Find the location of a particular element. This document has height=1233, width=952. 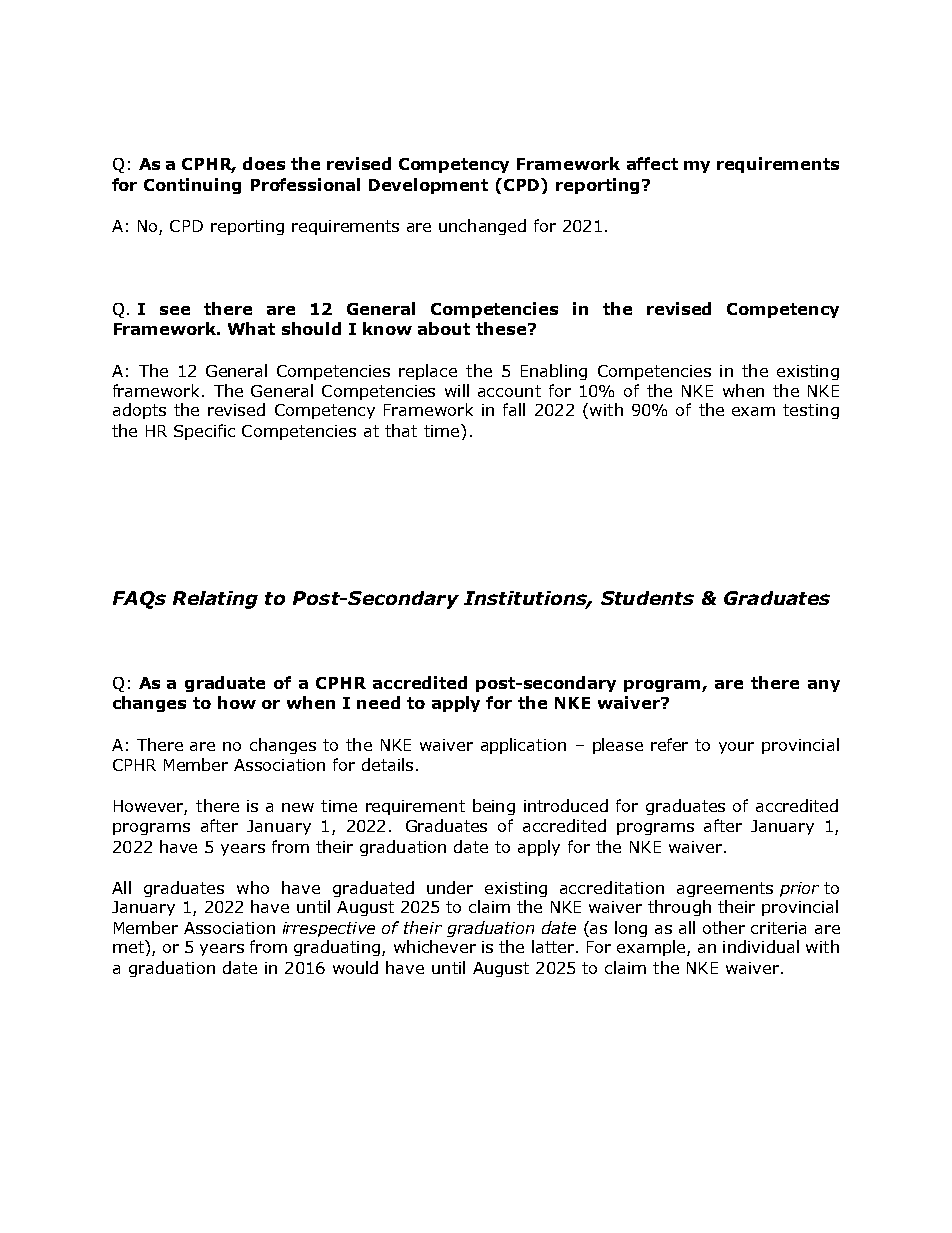

Development is located at coordinates (428, 186).
